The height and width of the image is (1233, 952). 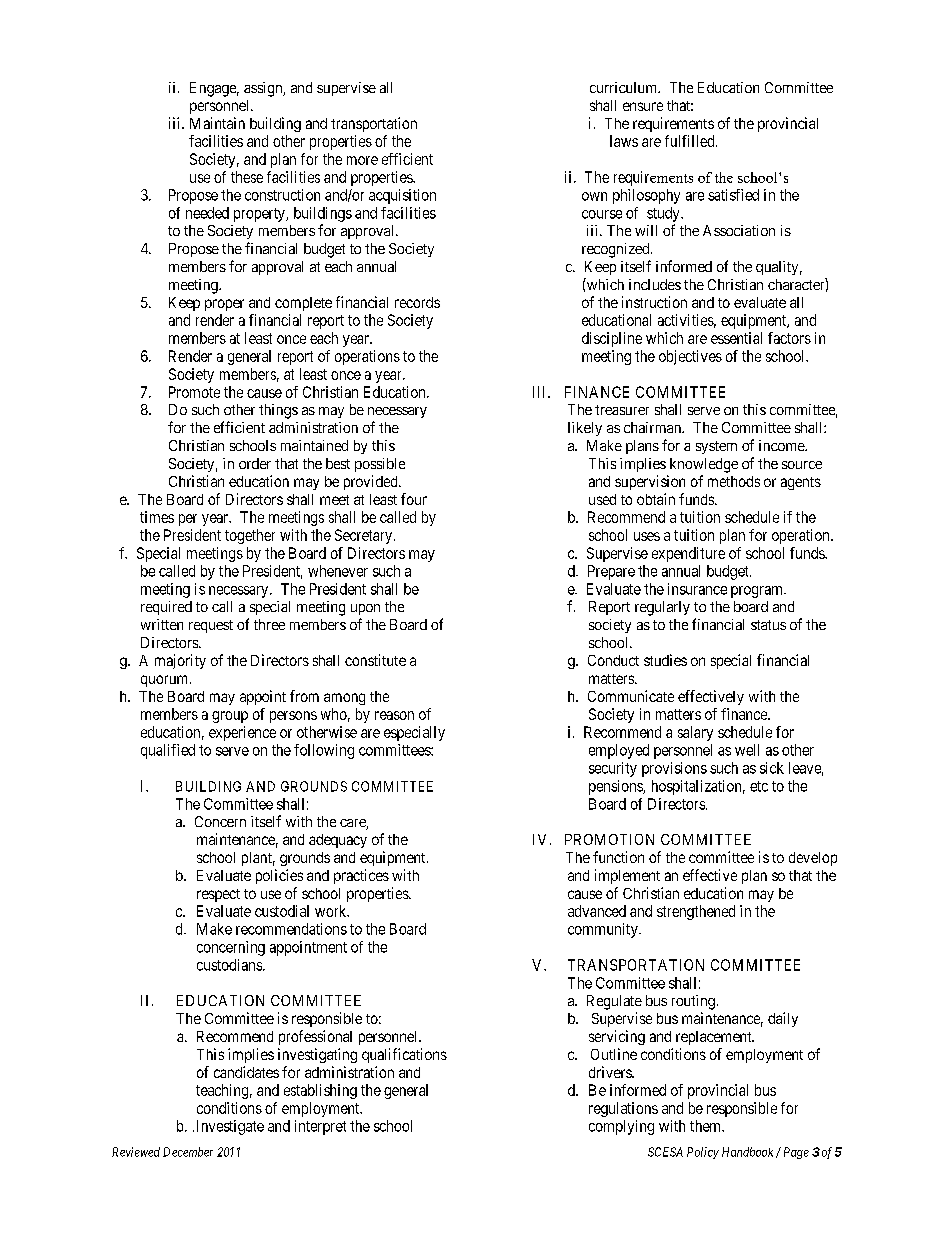 What do you see at coordinates (365, 609) in the image?
I see `upon` at bounding box center [365, 609].
